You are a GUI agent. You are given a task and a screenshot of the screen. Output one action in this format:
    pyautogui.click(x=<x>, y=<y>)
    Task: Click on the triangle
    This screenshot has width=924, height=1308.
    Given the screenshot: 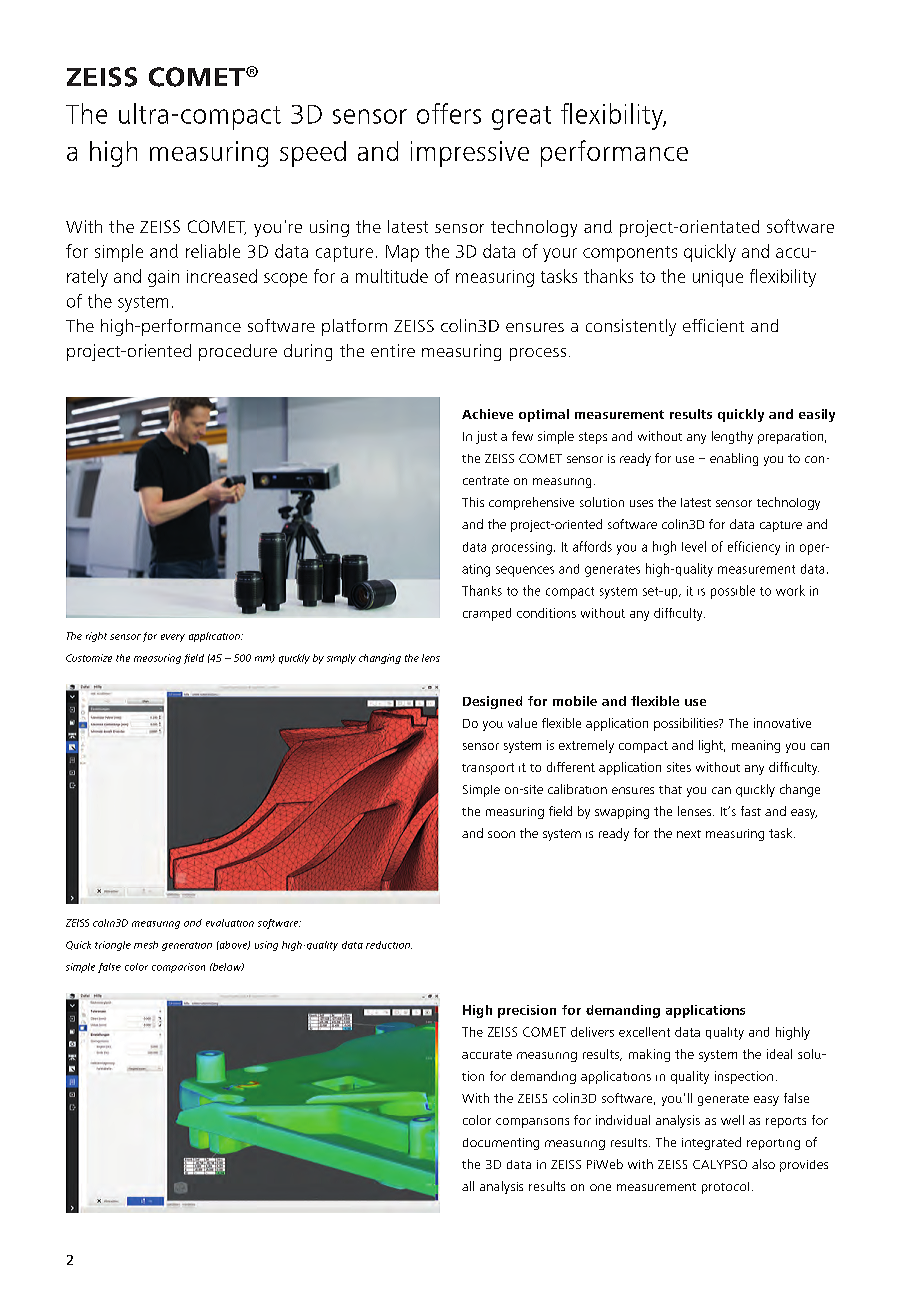 What is the action you would take?
    pyautogui.click(x=113, y=946)
